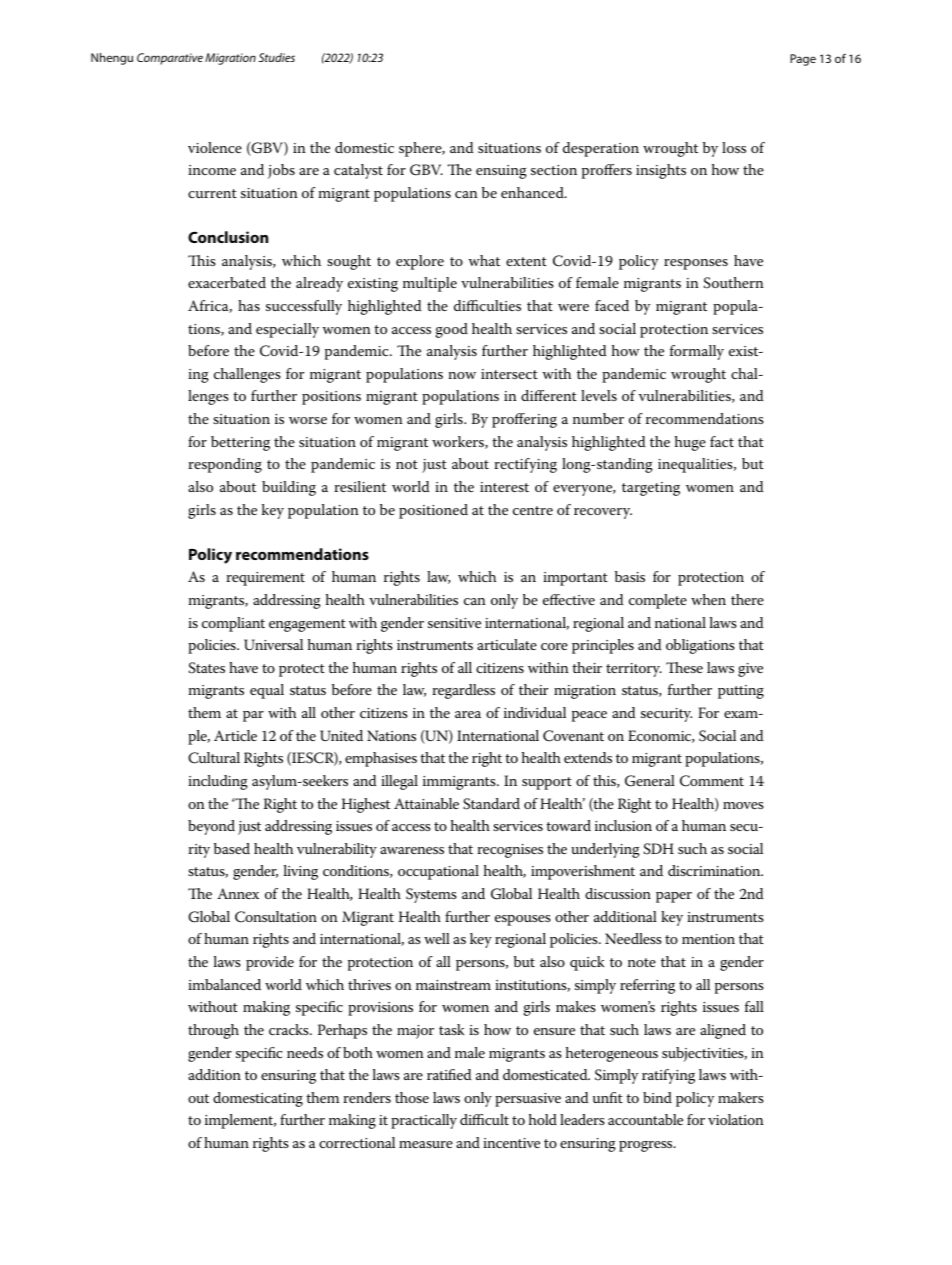 The image size is (952, 1265). What do you see at coordinates (736, 1119) in the document?
I see `violation` at bounding box center [736, 1119].
